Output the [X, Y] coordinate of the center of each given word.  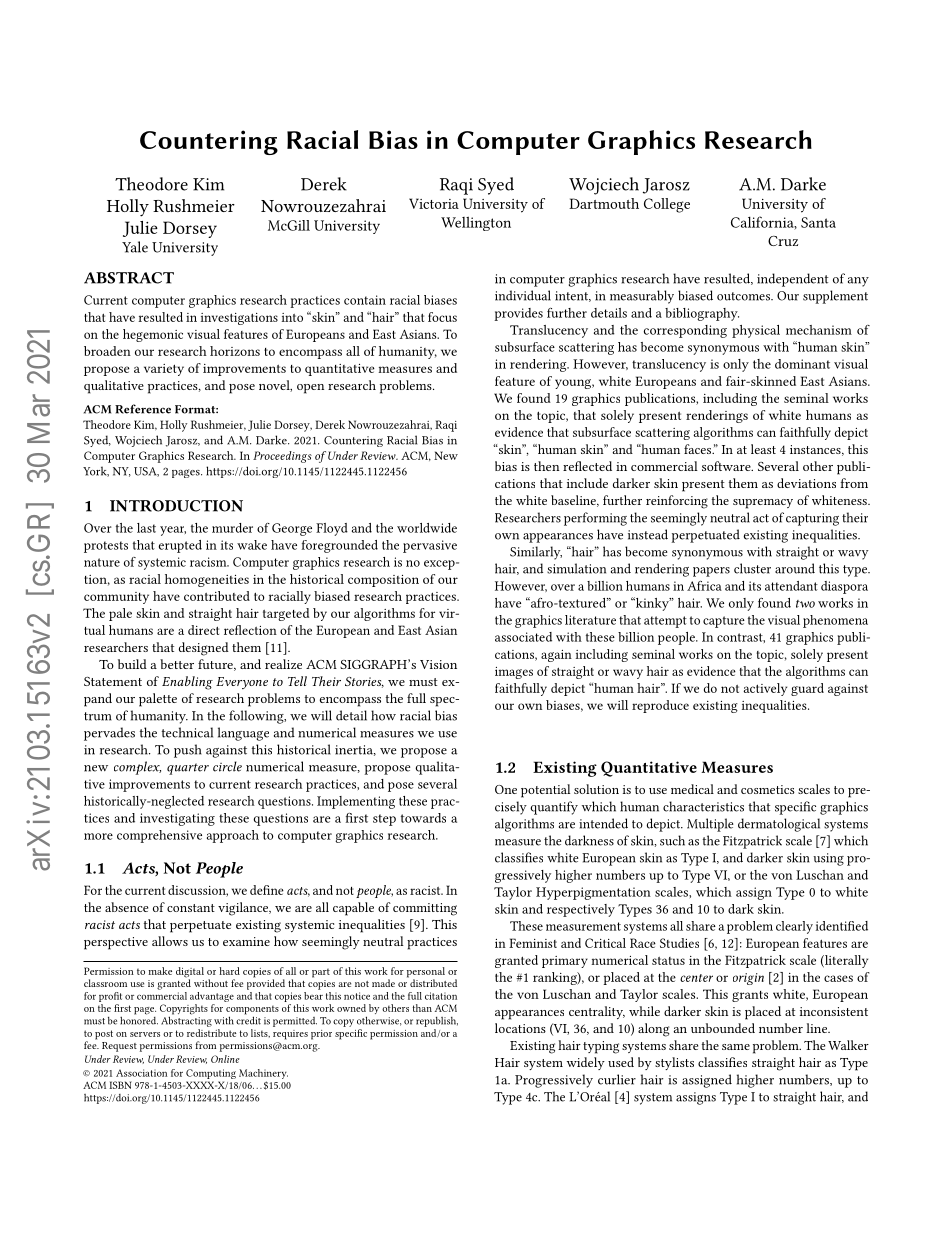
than [422, 1008]
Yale [135, 247]
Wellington [476, 223]
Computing [211, 1074]
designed [204, 649]
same [736, 1047]
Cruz [783, 241]
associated [523, 637]
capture [724, 622]
